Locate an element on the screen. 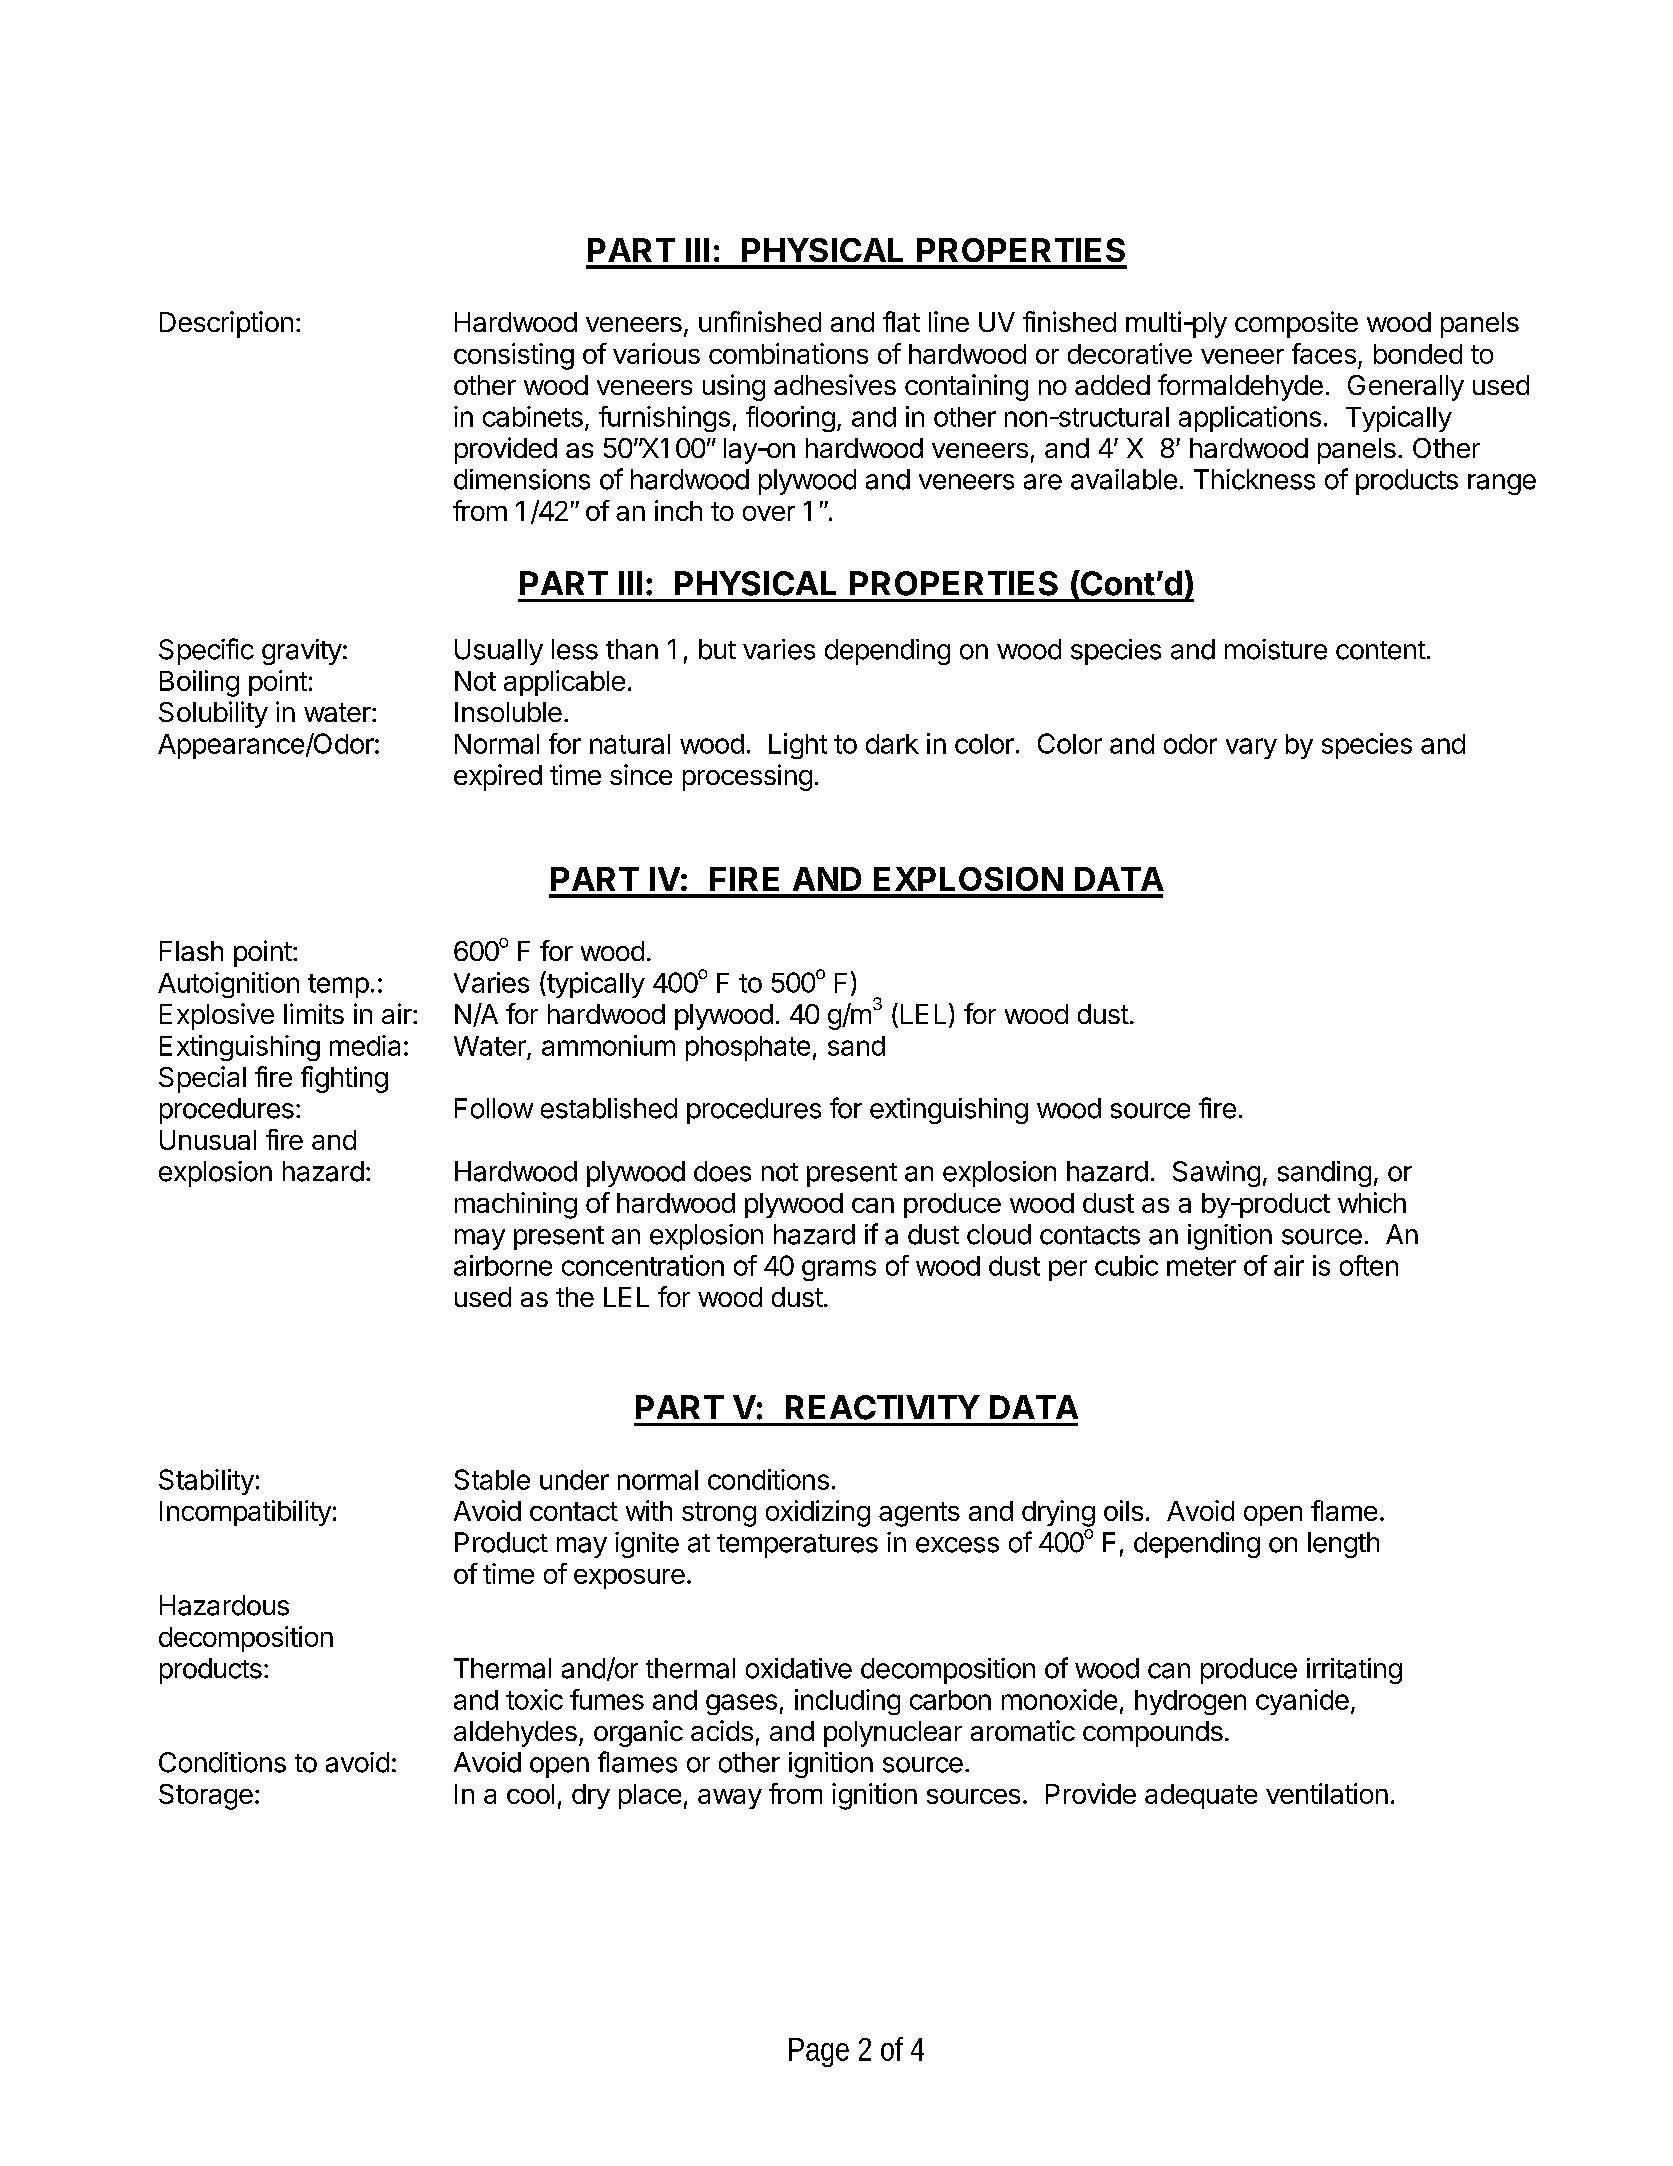 This screenshot has width=1673, height=2166. faces is located at coordinates (1324, 353).
